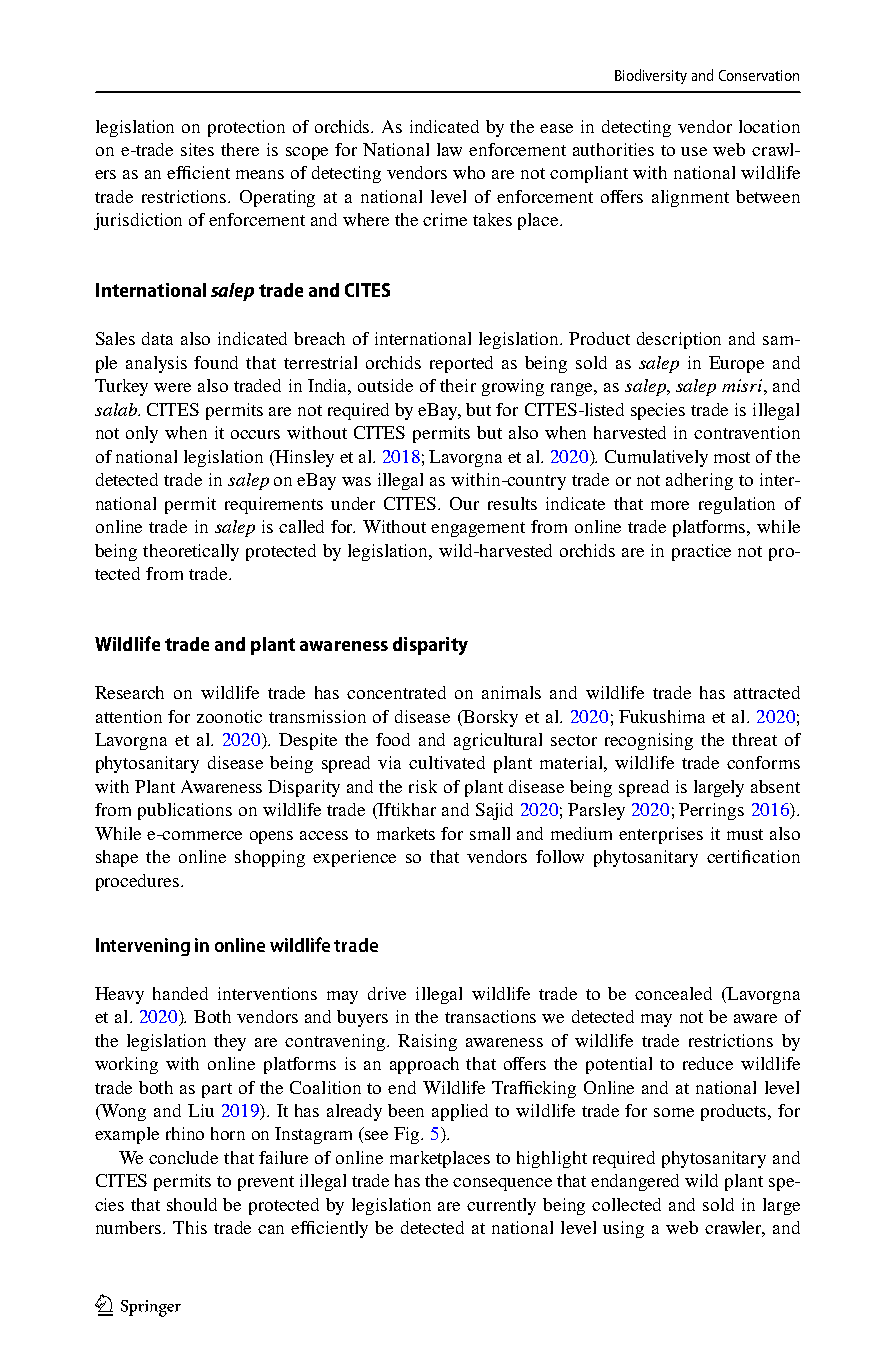  What do you see at coordinates (449, 149) in the screenshot?
I see `law` at bounding box center [449, 149].
